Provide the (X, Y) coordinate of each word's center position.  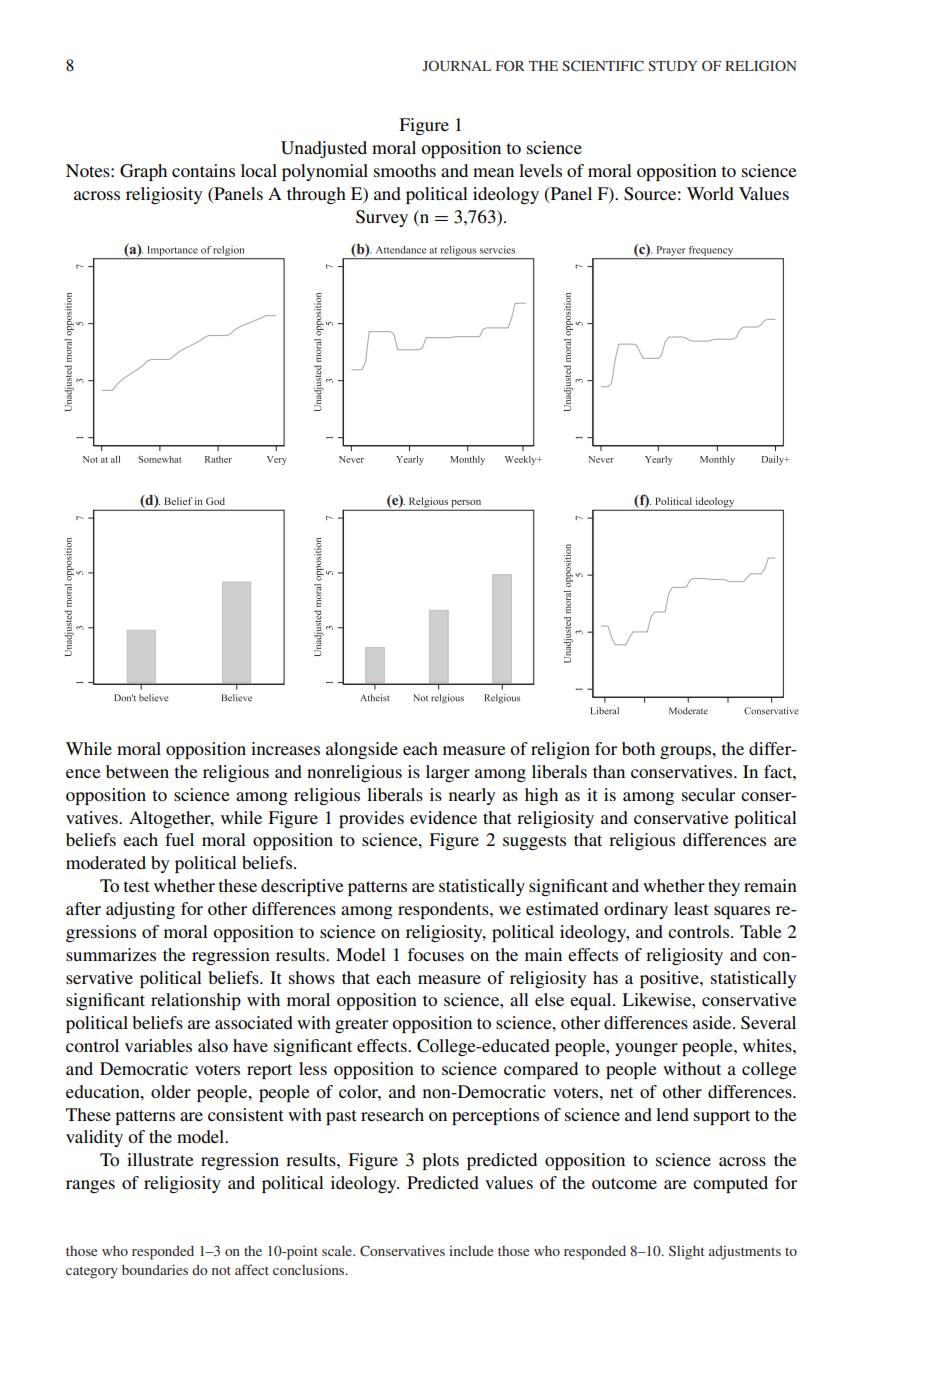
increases (285, 748)
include (471, 1250)
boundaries (155, 1269)
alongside (362, 750)
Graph (143, 172)
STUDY (673, 65)
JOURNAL (457, 66)
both (638, 748)
